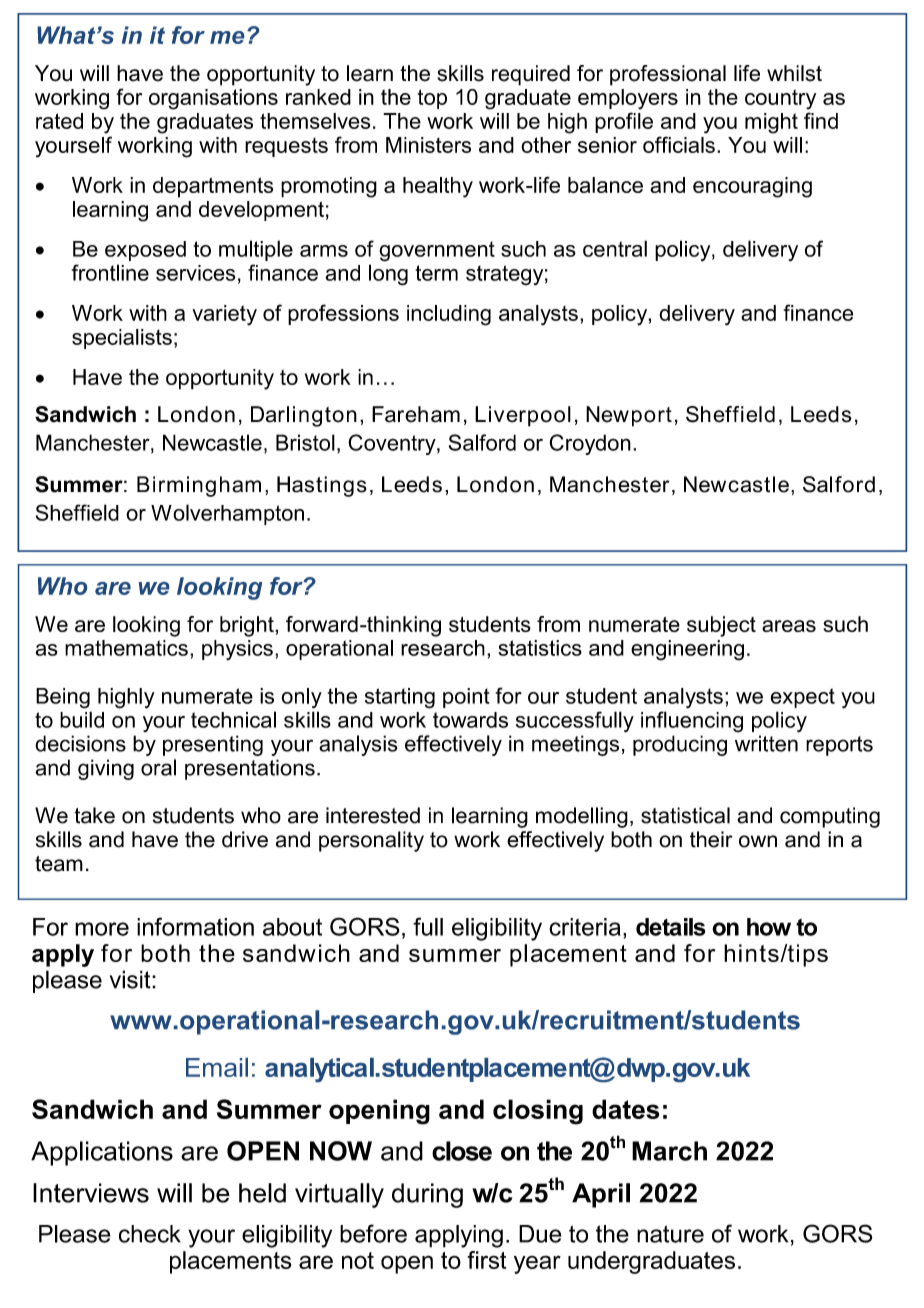 The image size is (924, 1308). Describe the element at coordinates (150, 1234) in the document. I see `check` at that location.
